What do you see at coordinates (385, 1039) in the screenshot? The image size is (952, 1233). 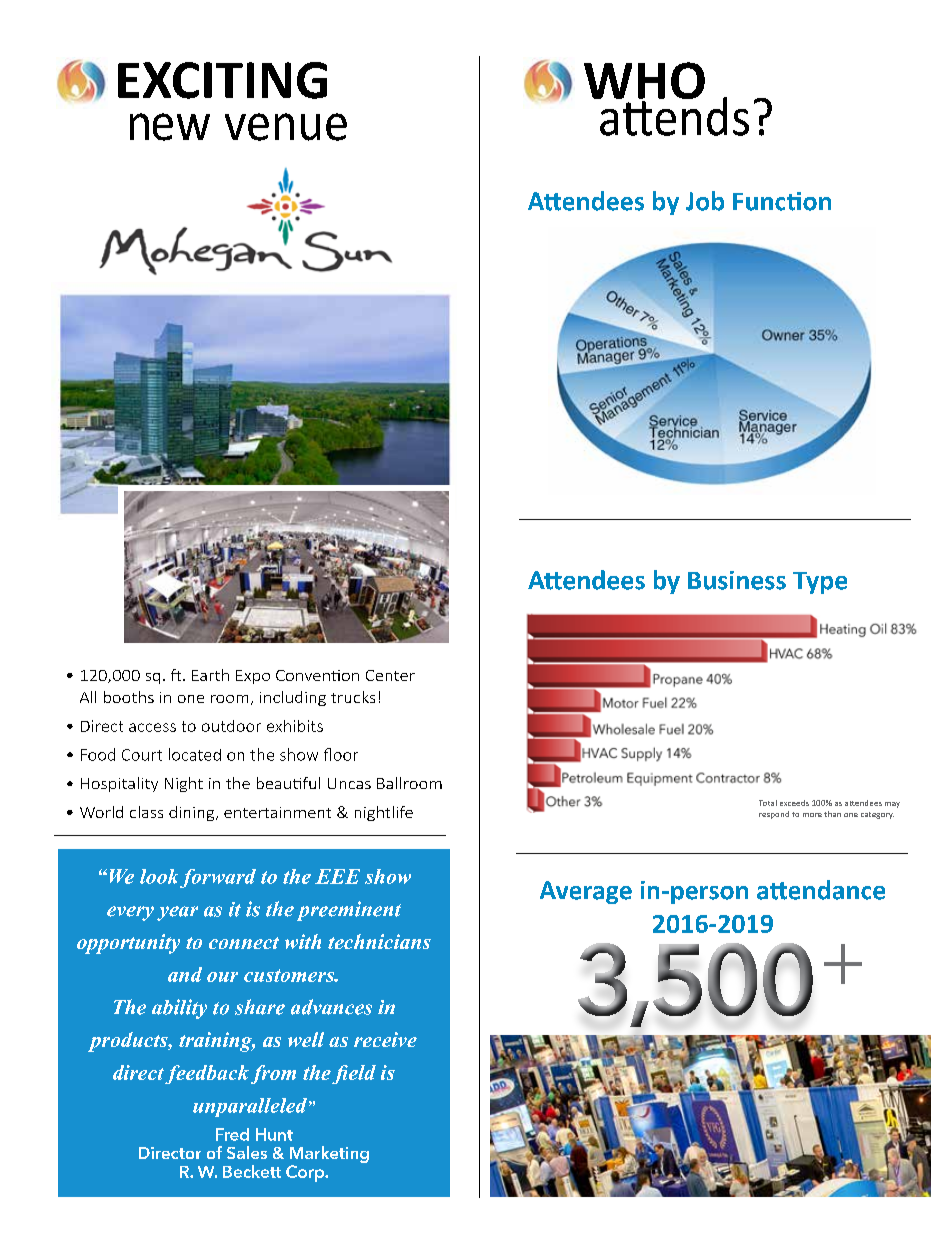 I see `receive` at bounding box center [385, 1039].
